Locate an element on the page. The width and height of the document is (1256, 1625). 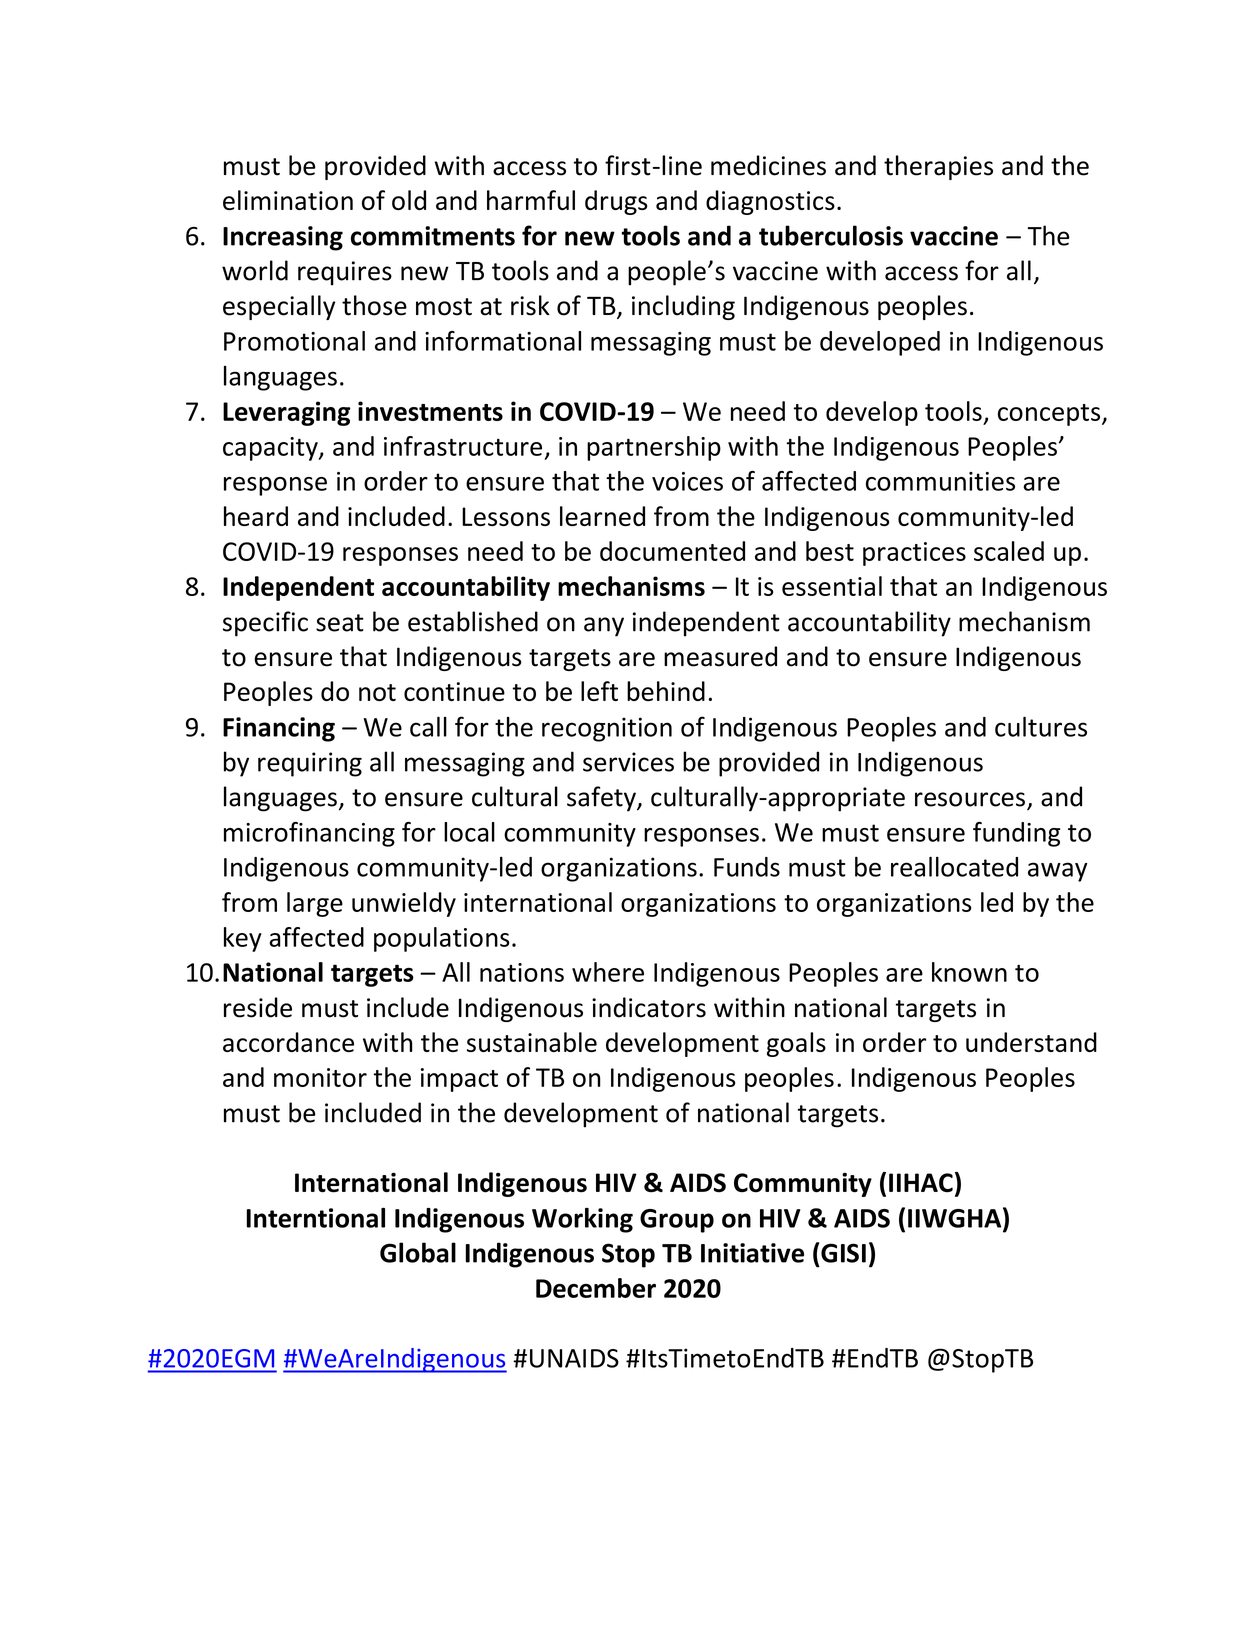
drugs is located at coordinates (616, 202).
